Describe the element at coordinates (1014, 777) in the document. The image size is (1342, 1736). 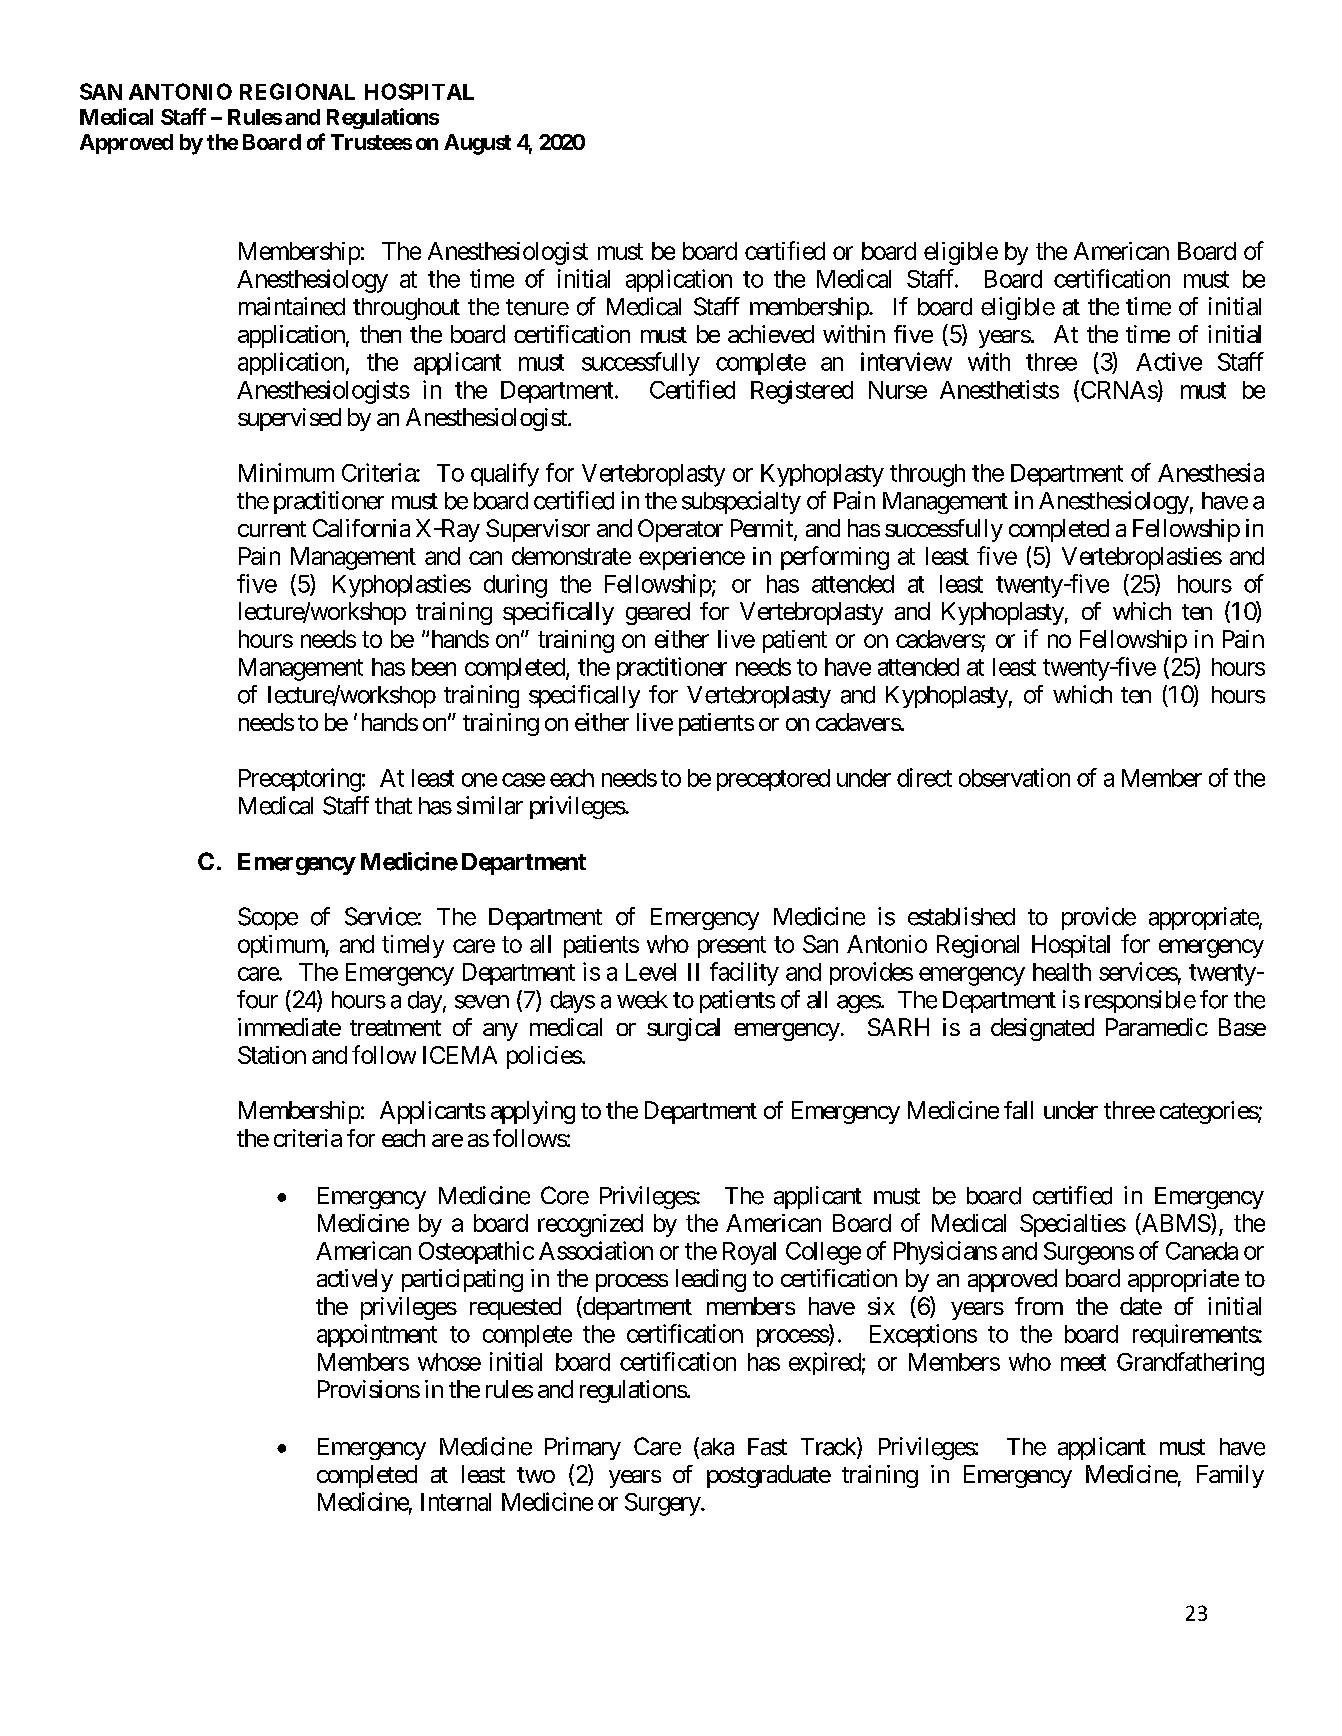
I see `observation` at that location.
